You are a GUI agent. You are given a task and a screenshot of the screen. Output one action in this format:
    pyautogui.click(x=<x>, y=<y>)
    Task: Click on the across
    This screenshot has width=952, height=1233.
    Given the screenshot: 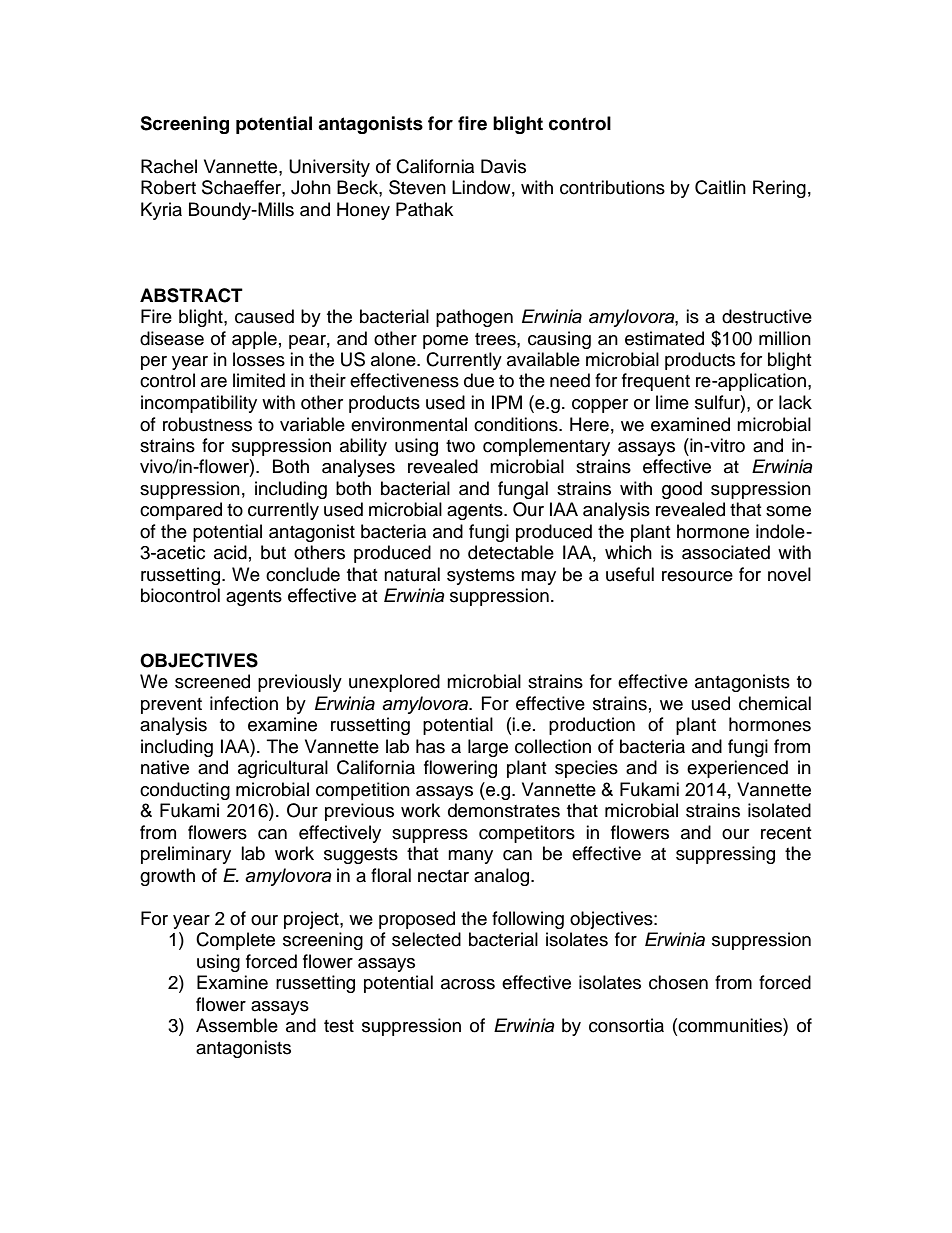 What is the action you would take?
    pyautogui.click(x=468, y=984)
